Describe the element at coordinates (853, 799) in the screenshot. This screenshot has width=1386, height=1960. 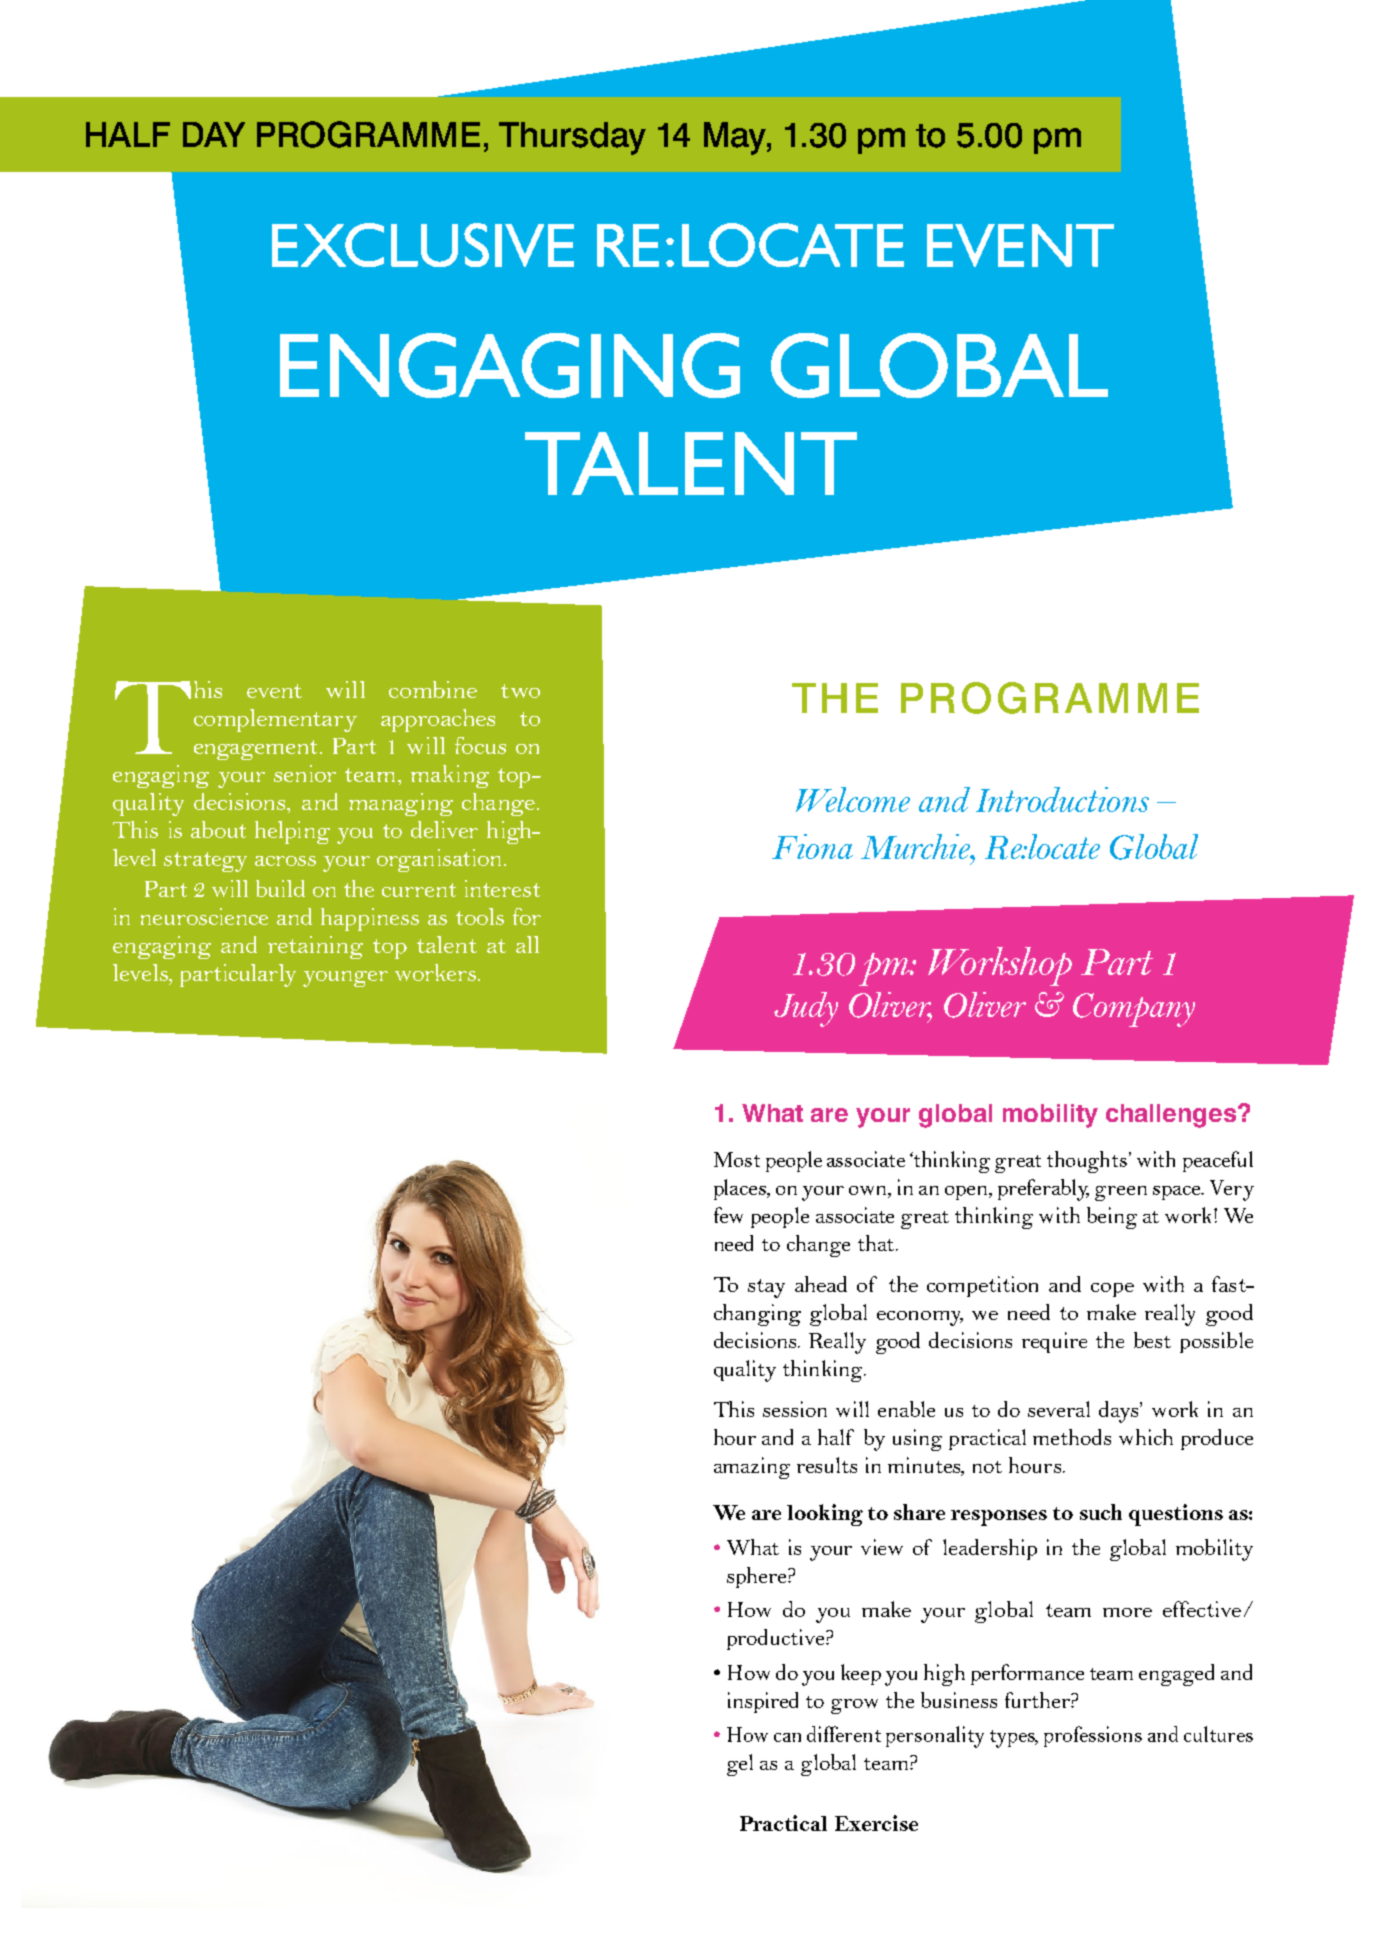
I see `Welcome` at that location.
